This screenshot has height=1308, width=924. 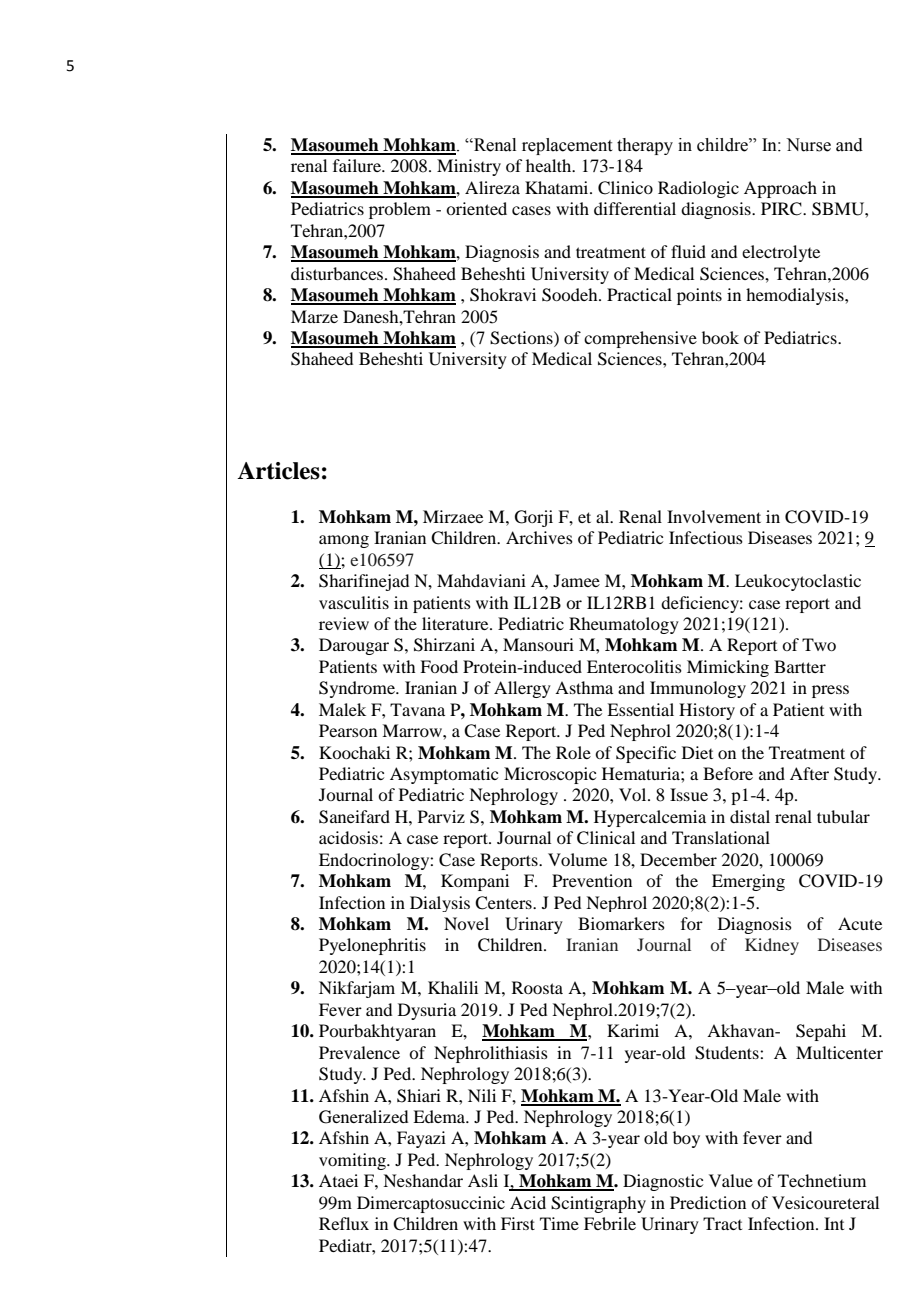 I want to click on Scintigraphy, so click(x=598, y=1204).
